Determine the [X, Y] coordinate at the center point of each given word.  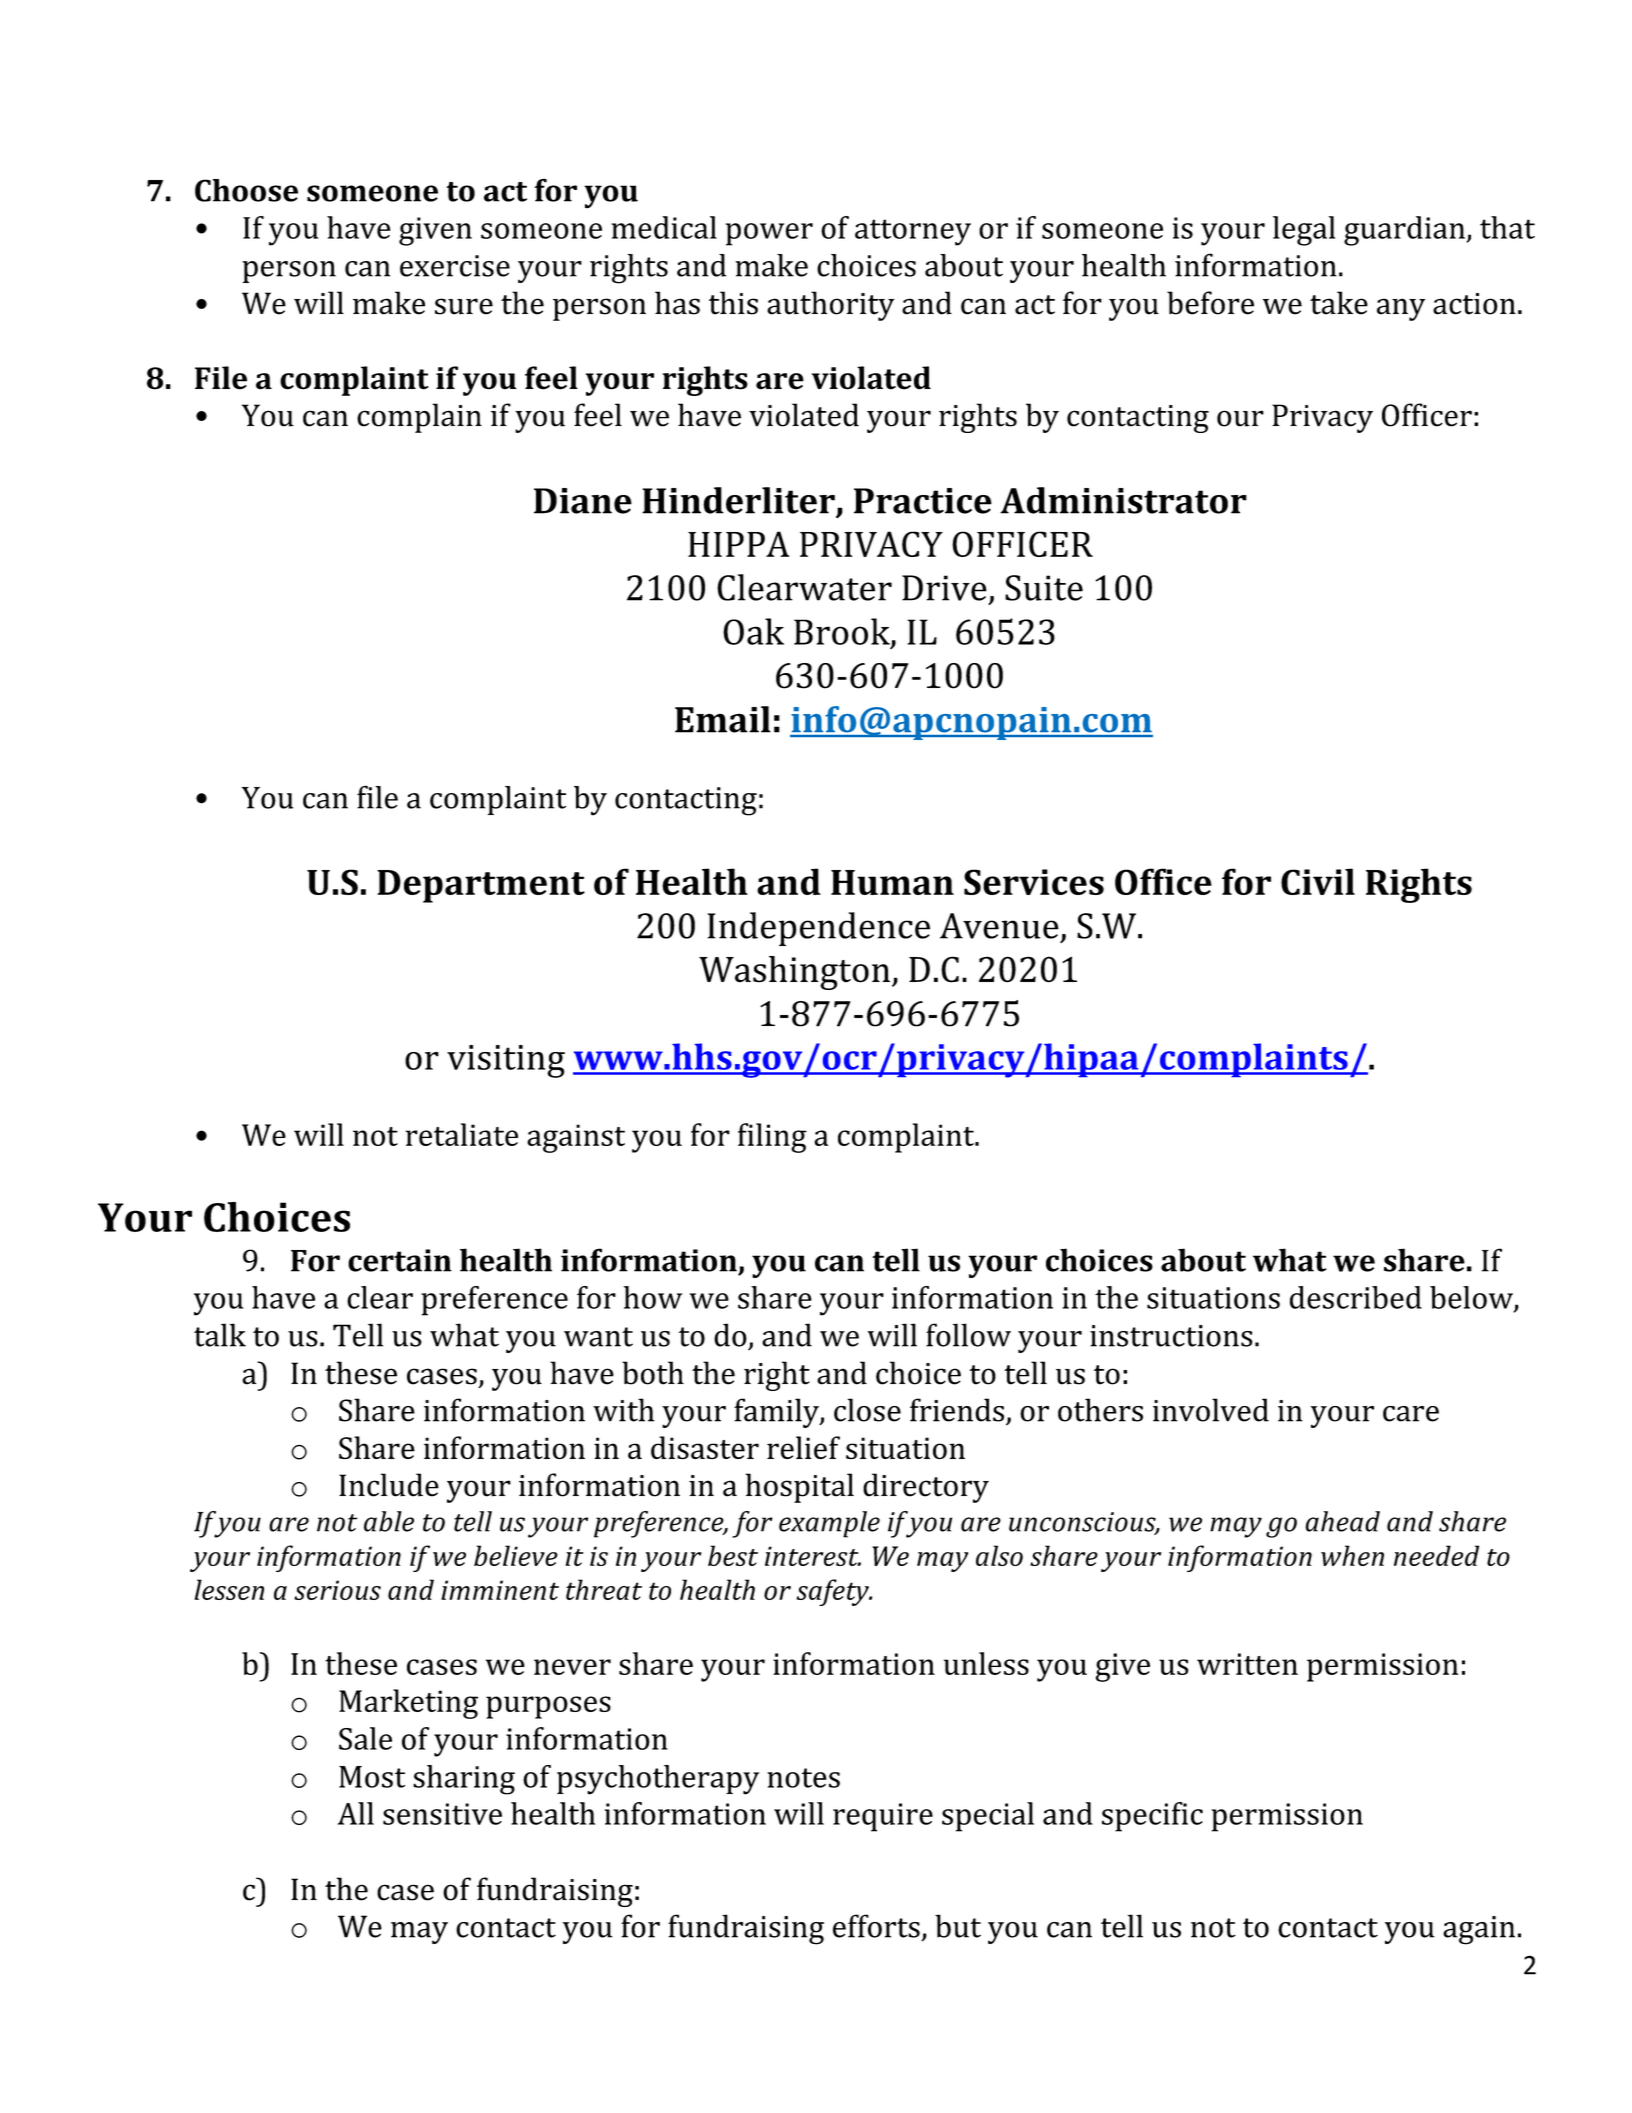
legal [1304, 231]
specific [1152, 1817]
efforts [876, 1926]
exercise [455, 266]
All [356, 1813]
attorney [913, 232]
